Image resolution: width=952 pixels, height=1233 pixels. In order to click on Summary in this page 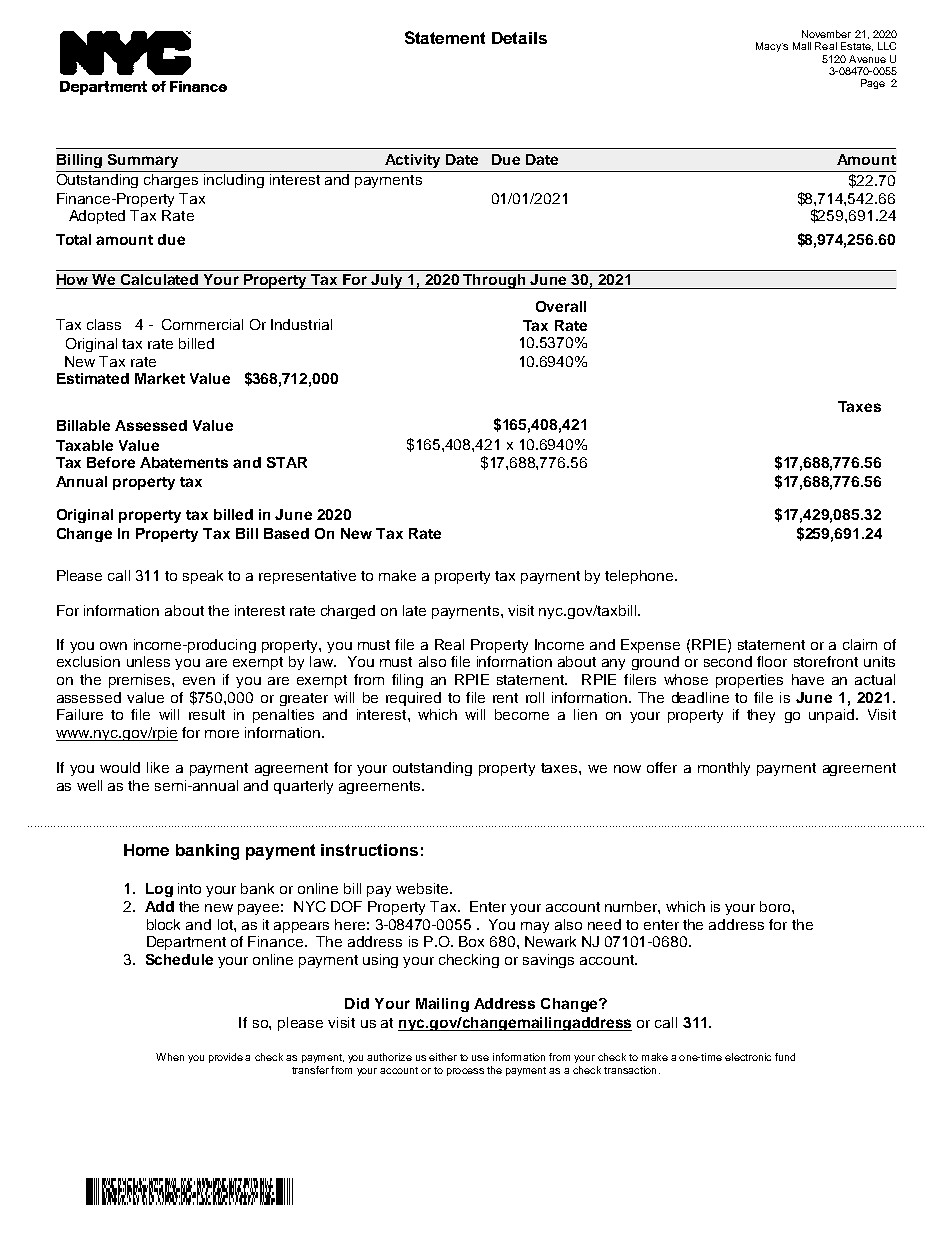, I will do `click(143, 161)`.
